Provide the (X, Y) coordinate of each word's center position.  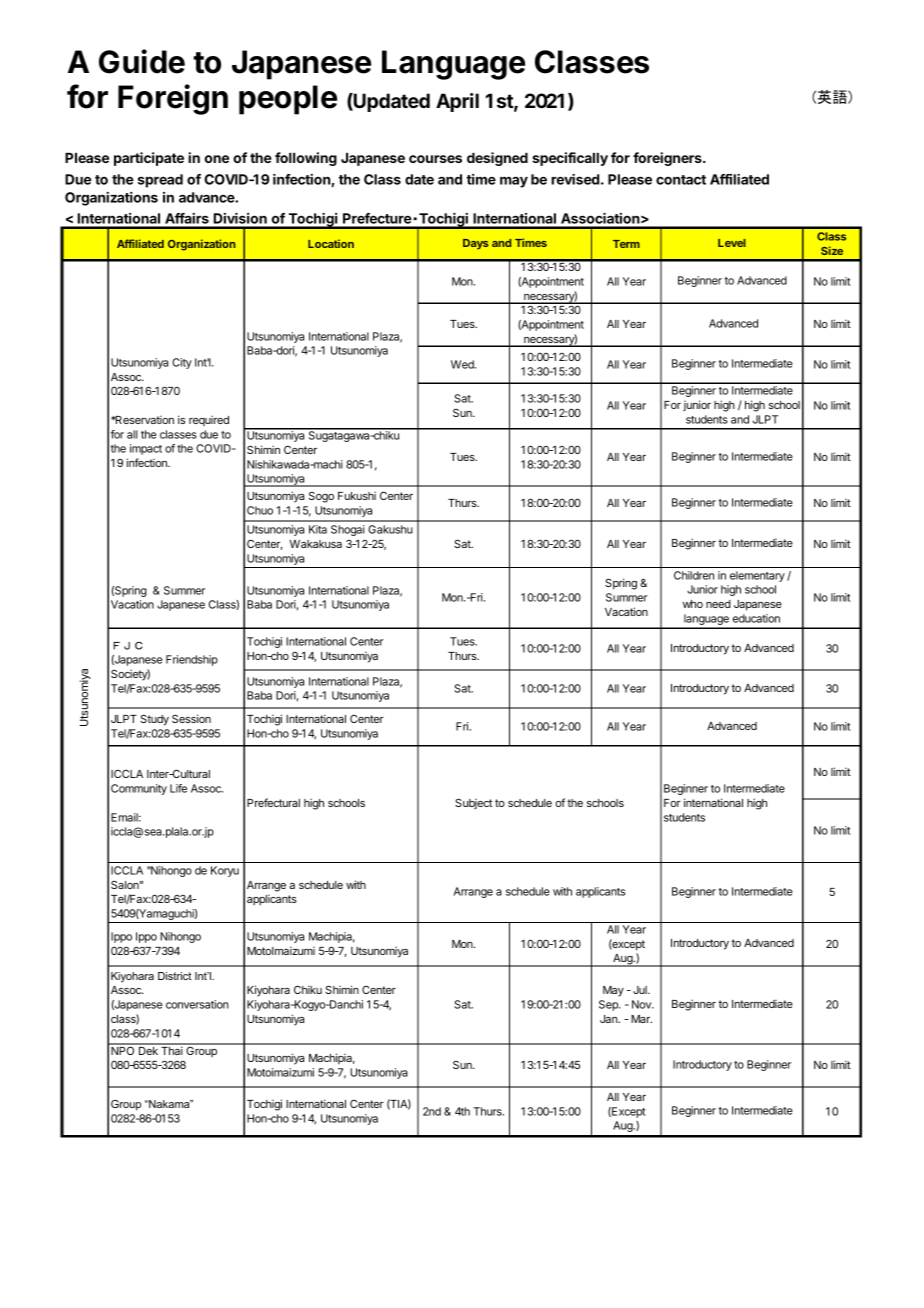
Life (178, 788)
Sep (609, 1005)
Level (732, 243)
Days (475, 244)
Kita (318, 529)
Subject (473, 803)
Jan (609, 1019)
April (457, 102)
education (756, 618)
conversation (197, 1004)
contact (681, 180)
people (288, 100)
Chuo (260, 510)
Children (694, 575)
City (182, 363)
